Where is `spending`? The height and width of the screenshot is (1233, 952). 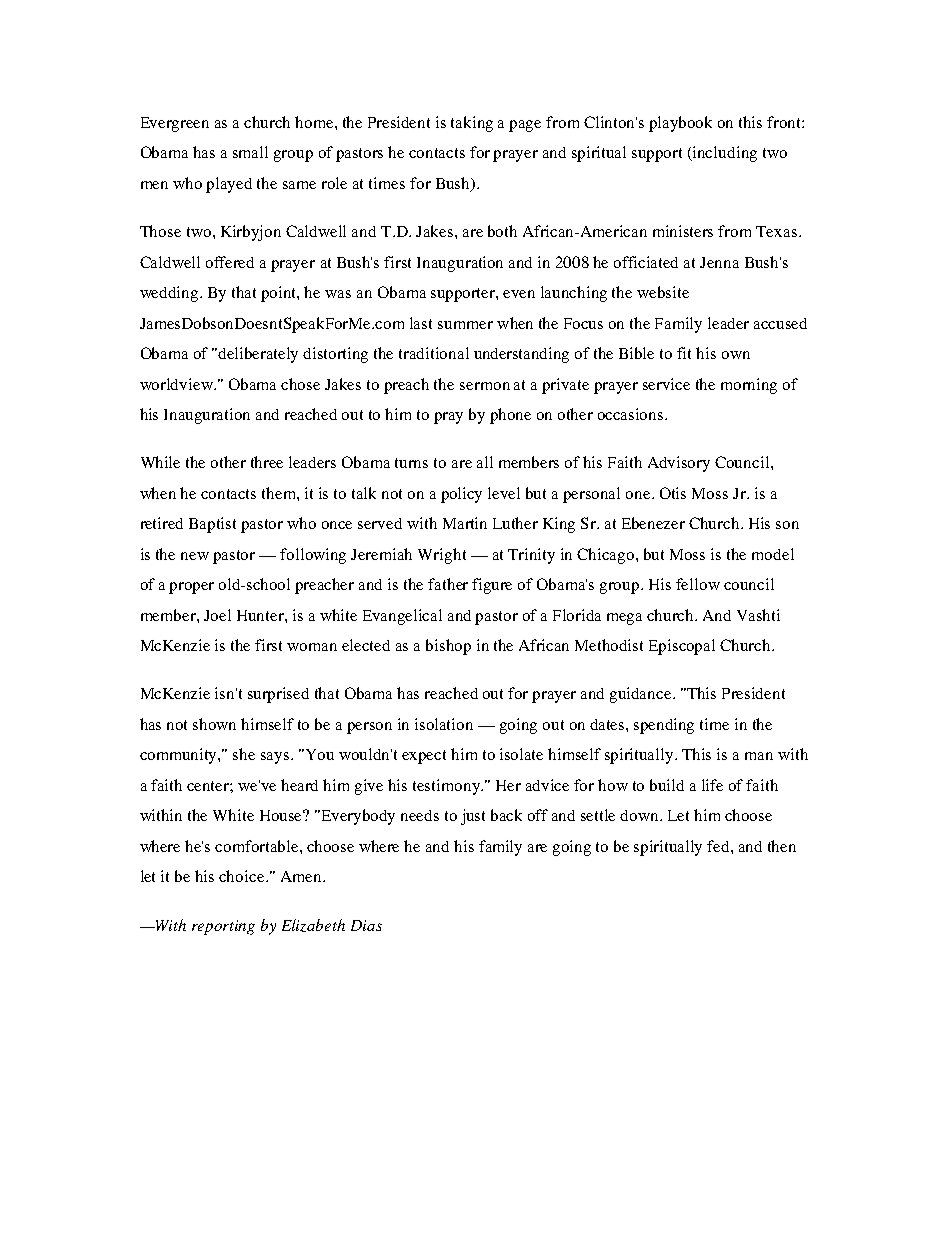
spending is located at coordinates (664, 726).
